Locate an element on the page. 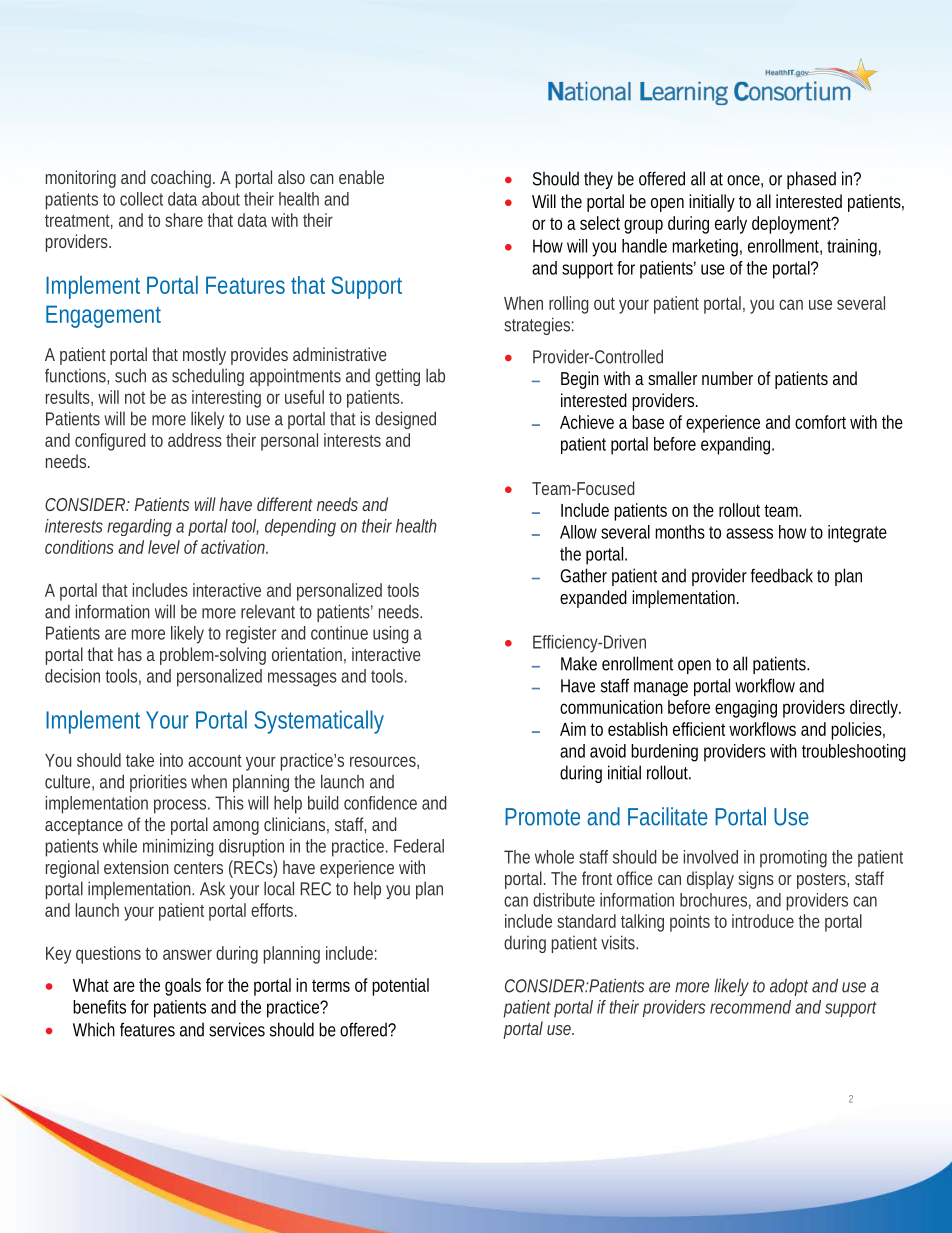  terms is located at coordinates (331, 986).
